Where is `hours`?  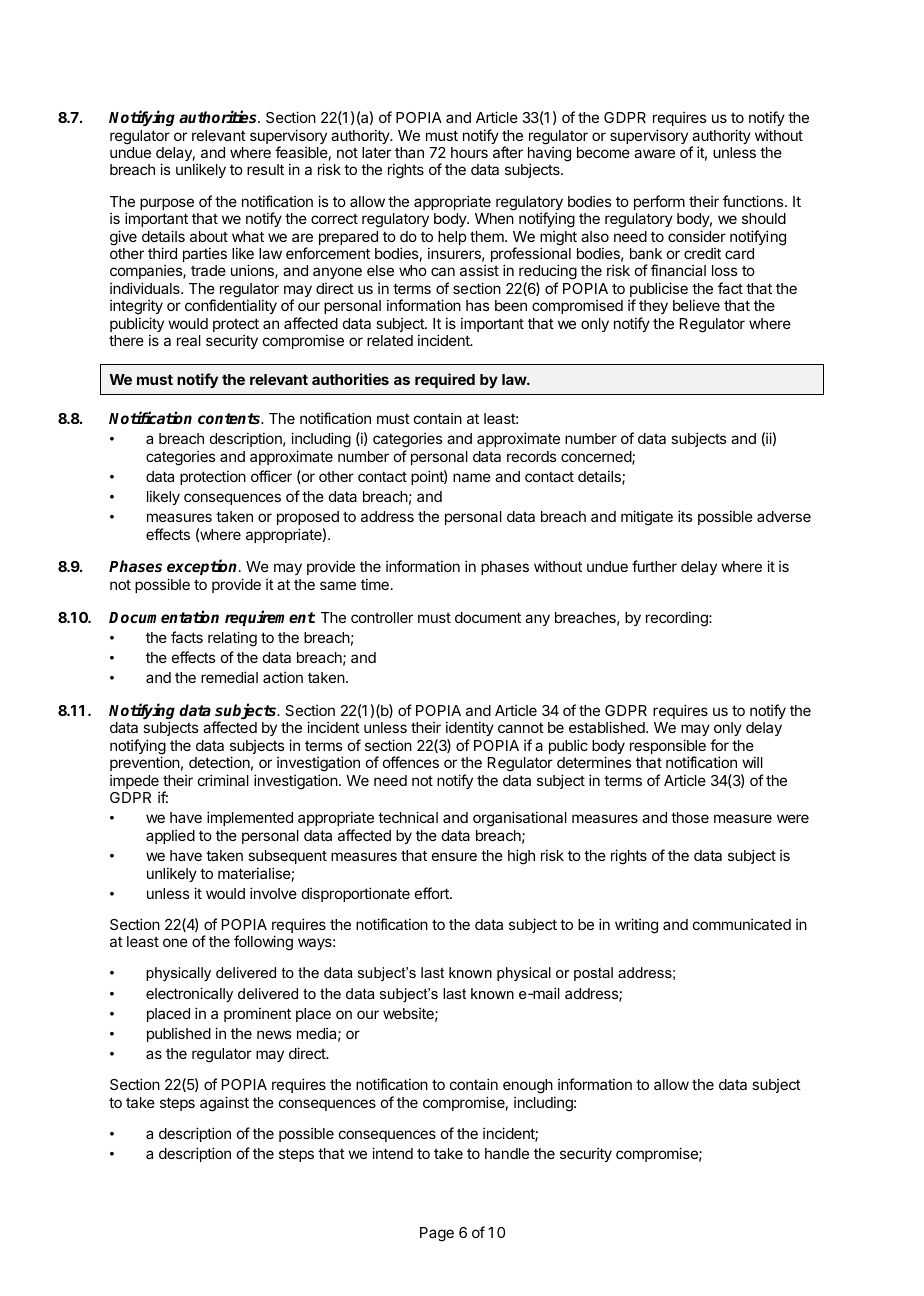 hours is located at coordinates (469, 152).
